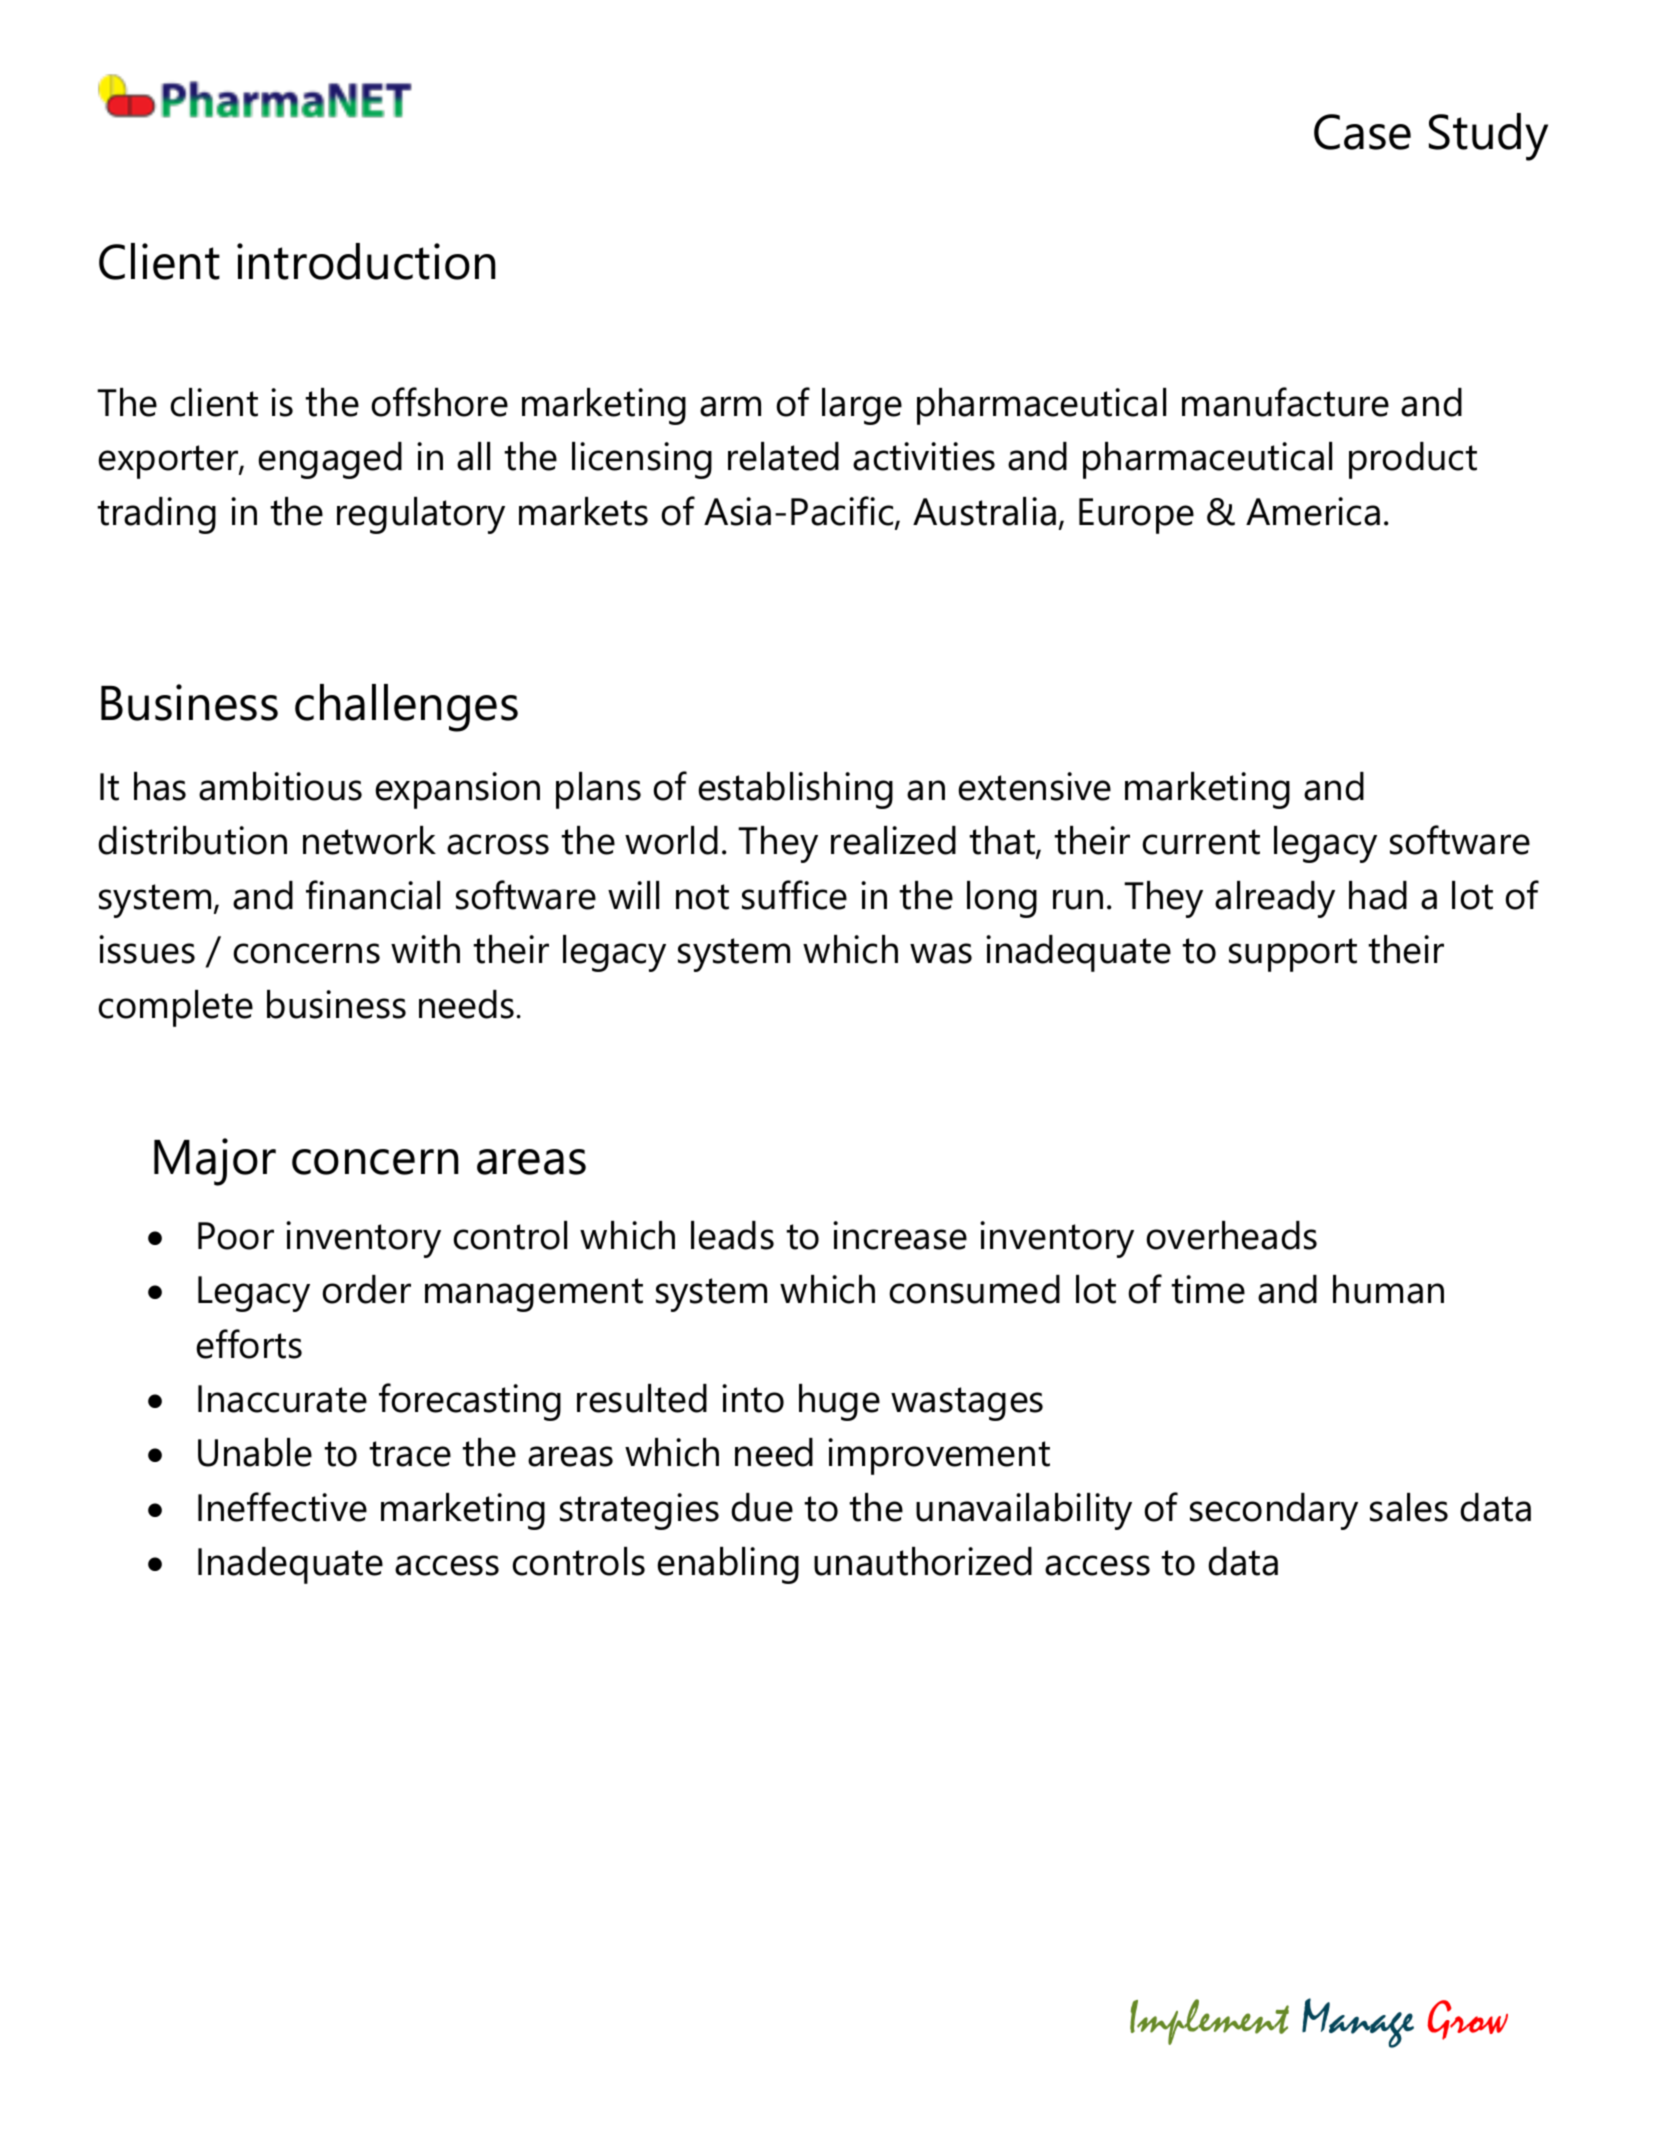  I want to click on introduction, so click(366, 261).
